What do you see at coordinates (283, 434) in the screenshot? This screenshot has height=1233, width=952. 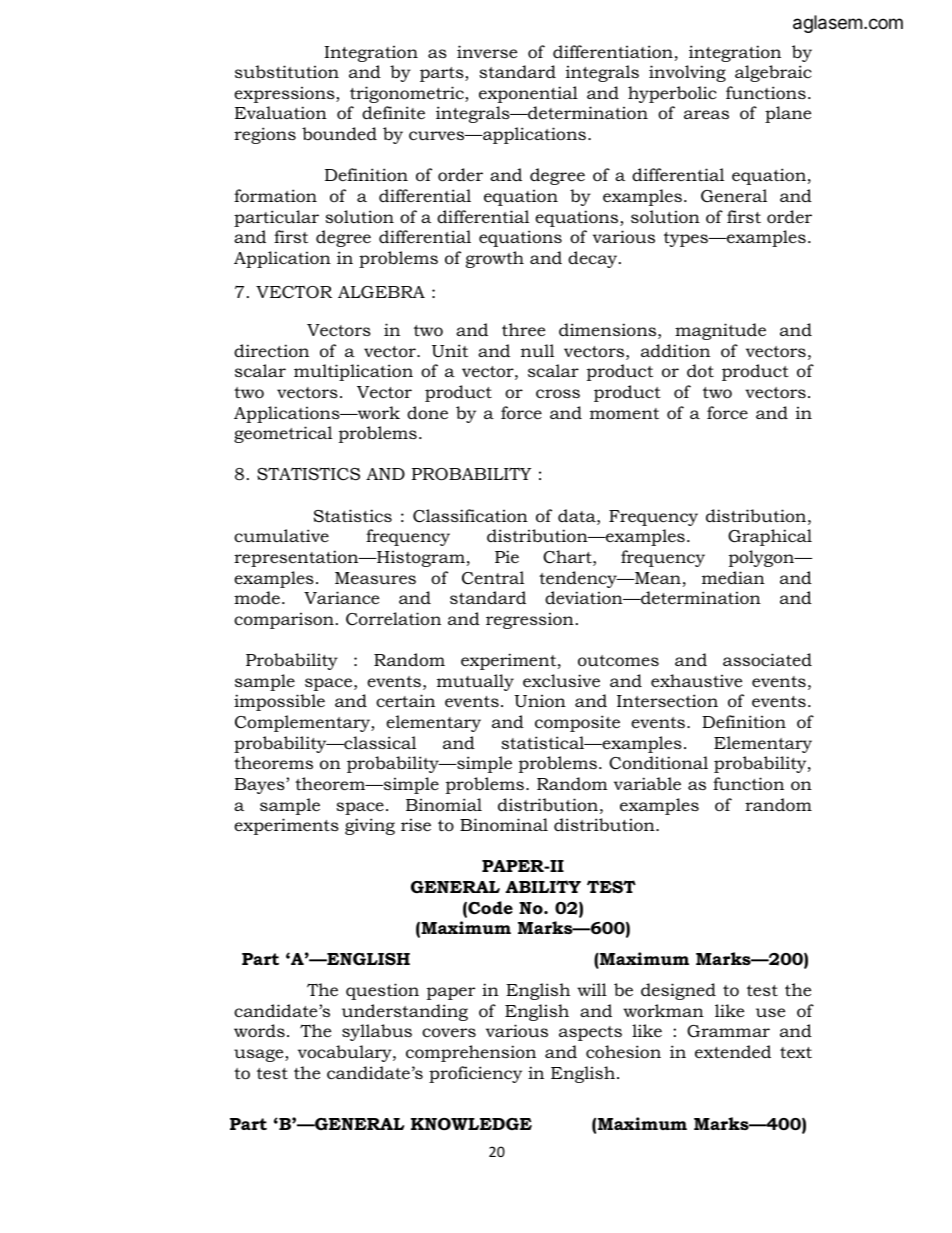 I see `geometrical` at bounding box center [283, 434].
